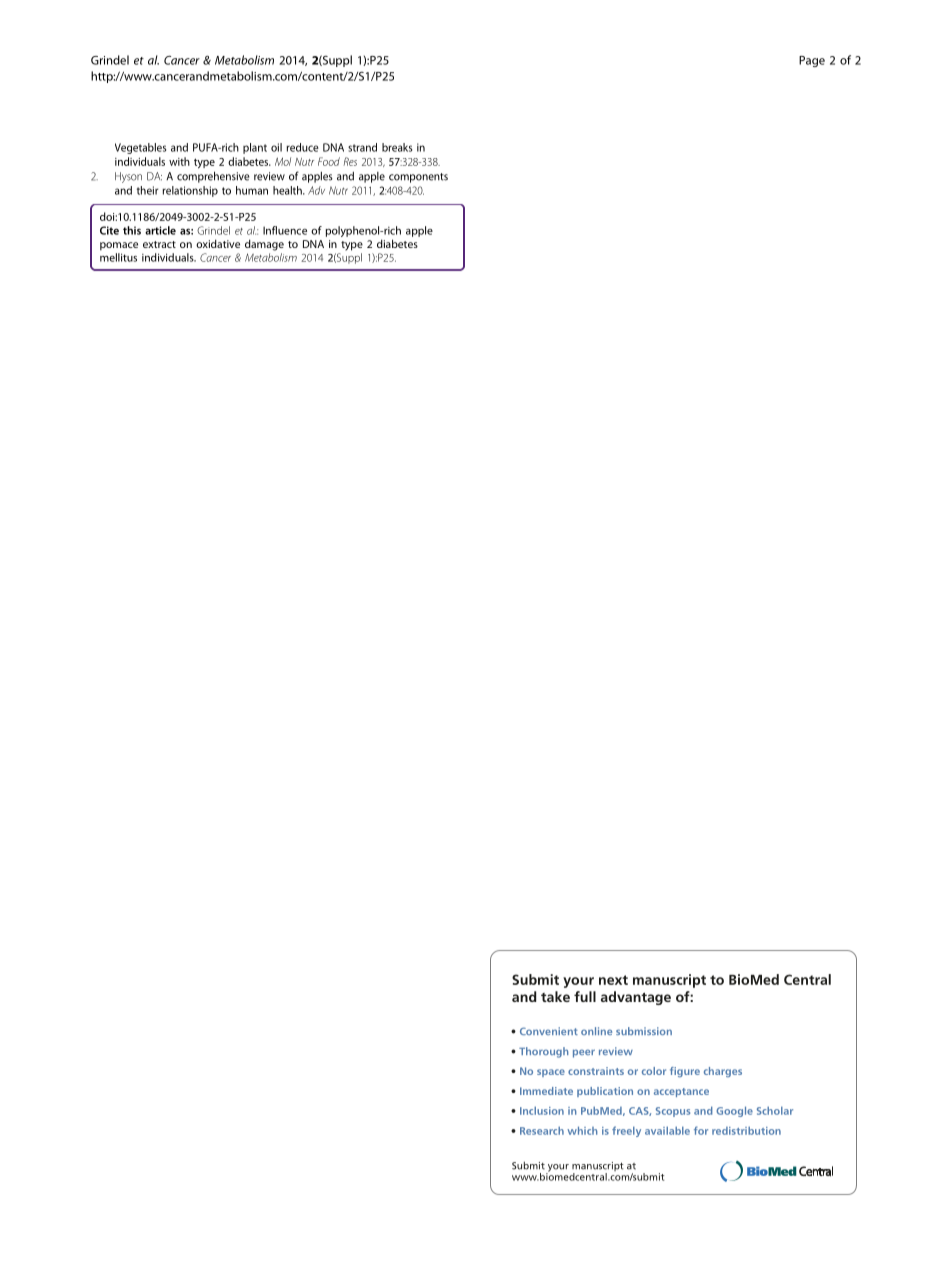 The width and height of the document is (952, 1270). What do you see at coordinates (397, 147) in the document?
I see `breaks` at bounding box center [397, 147].
